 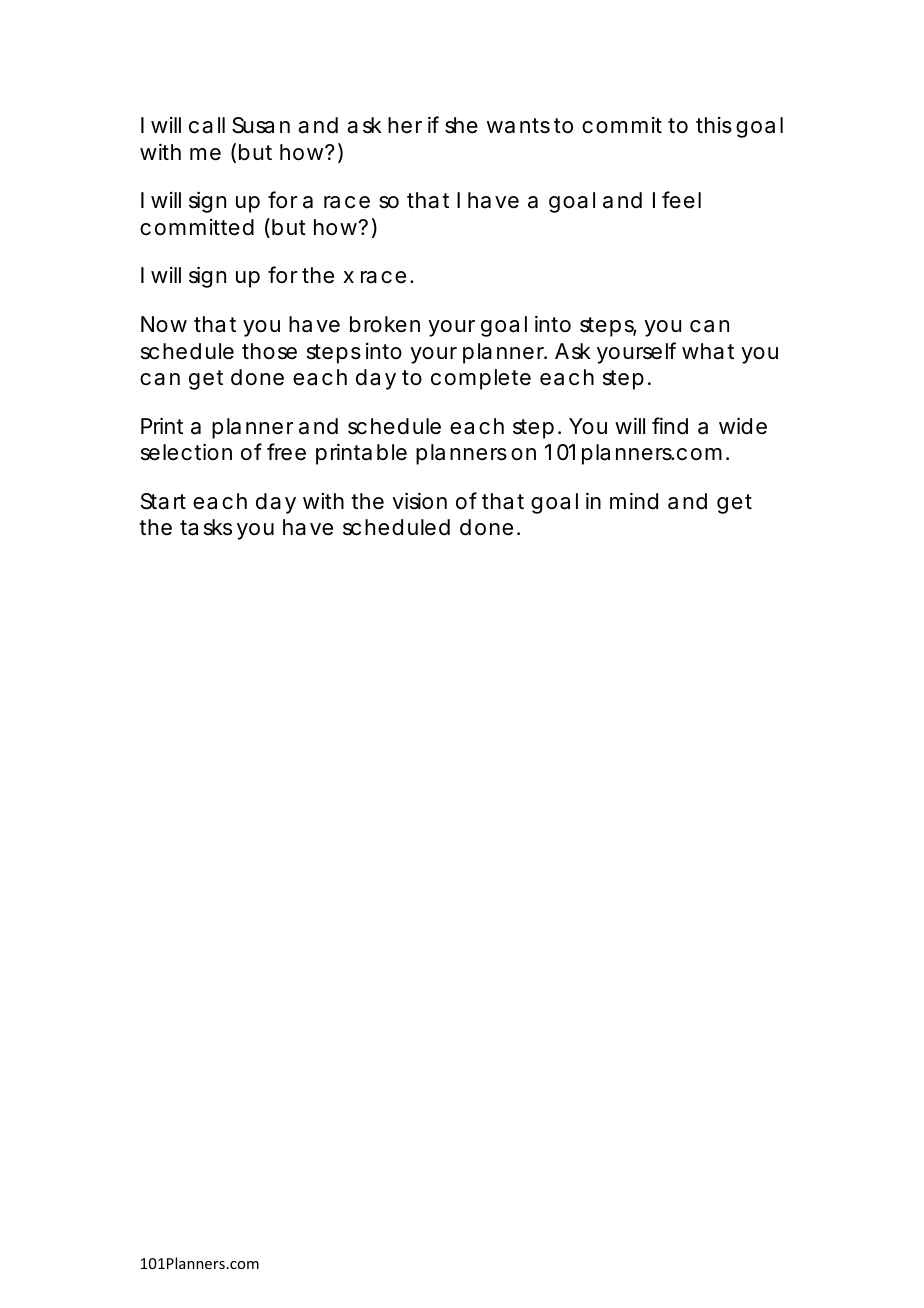 What do you see at coordinates (681, 200) in the document?
I see `feel` at bounding box center [681, 200].
